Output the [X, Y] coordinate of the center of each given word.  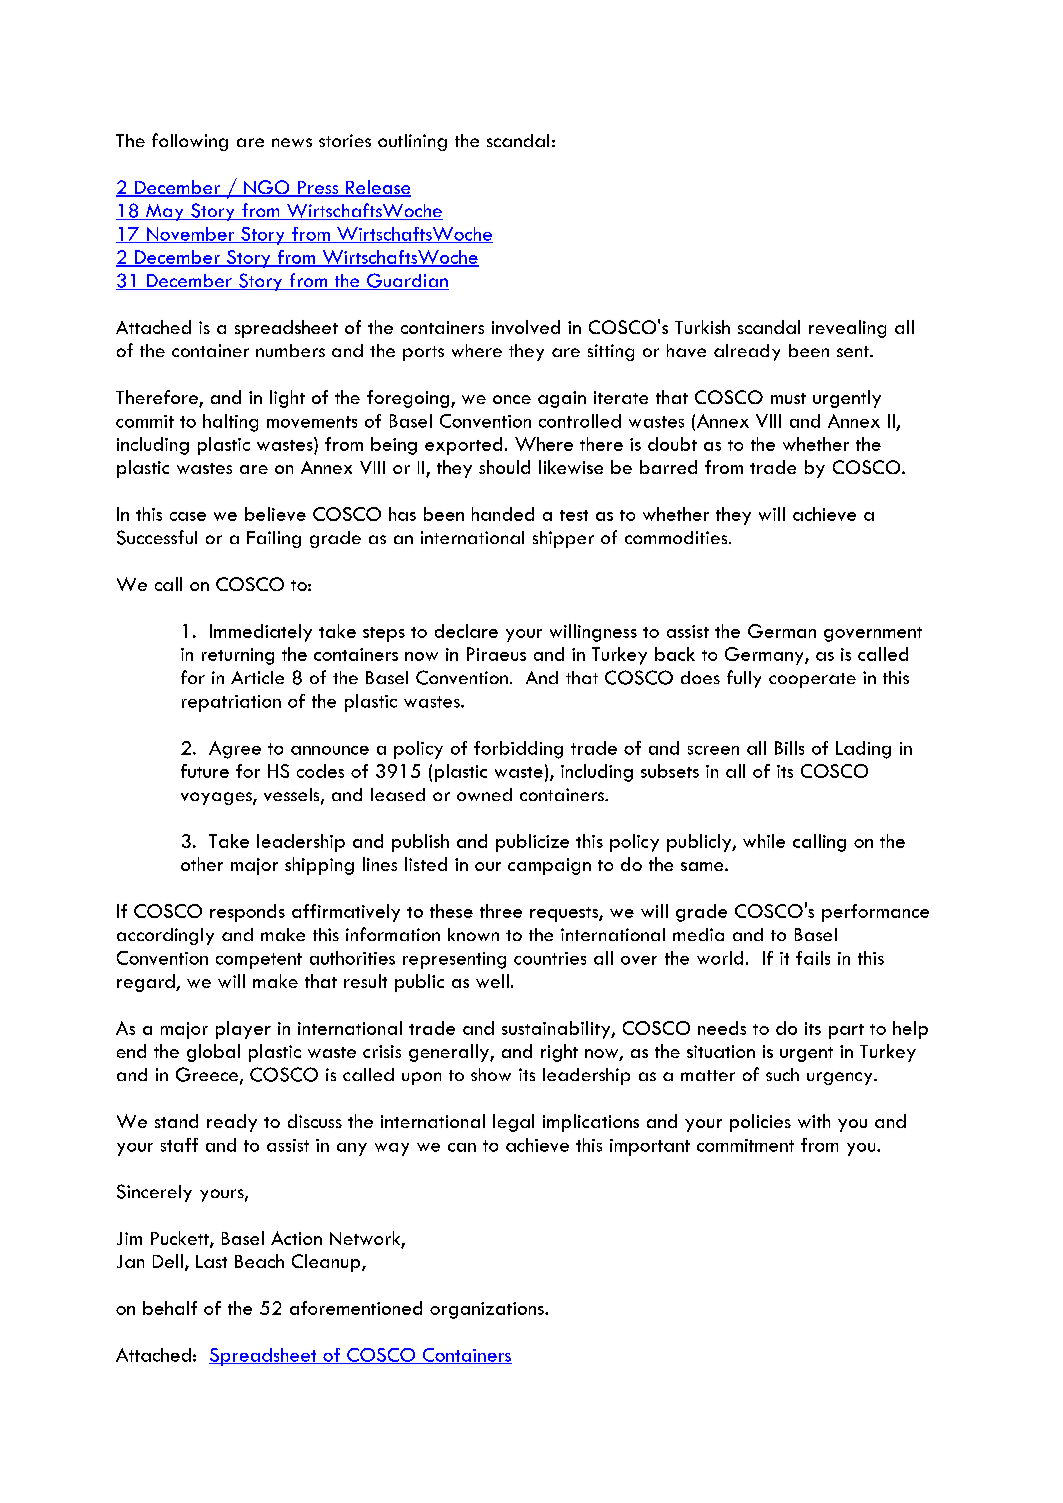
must [788, 398]
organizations [488, 1310]
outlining [412, 142]
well [492, 981]
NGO [267, 188]
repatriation [231, 703]
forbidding [518, 750]
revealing [847, 329]
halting [230, 423]
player [243, 1030]
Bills [789, 748]
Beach [259, 1261]
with [814, 1121]
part [846, 1031]
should [504, 467]
